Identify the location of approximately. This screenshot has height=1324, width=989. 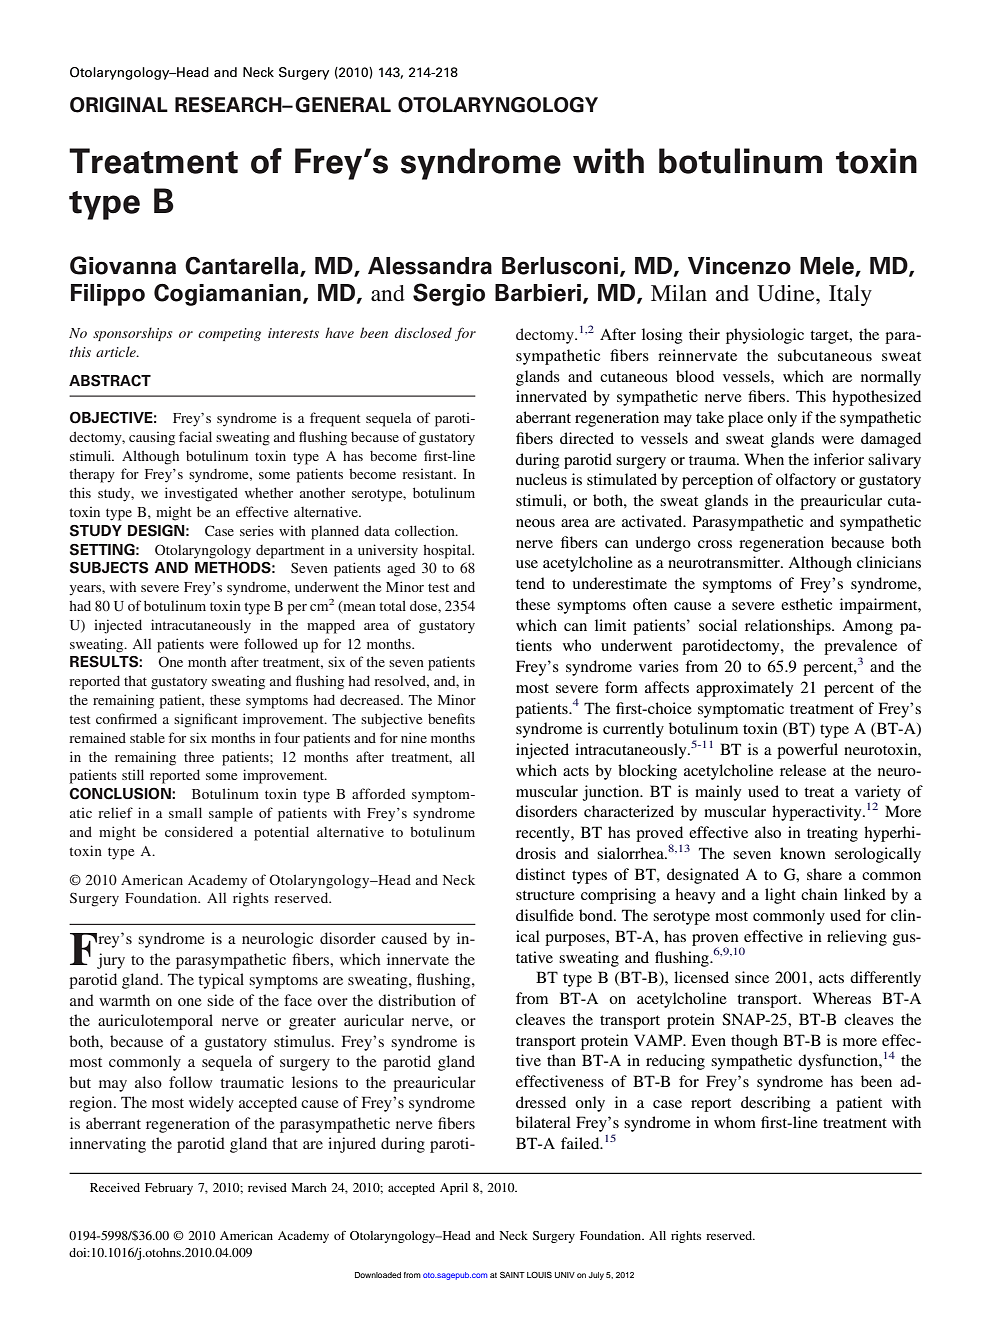
(744, 689).
